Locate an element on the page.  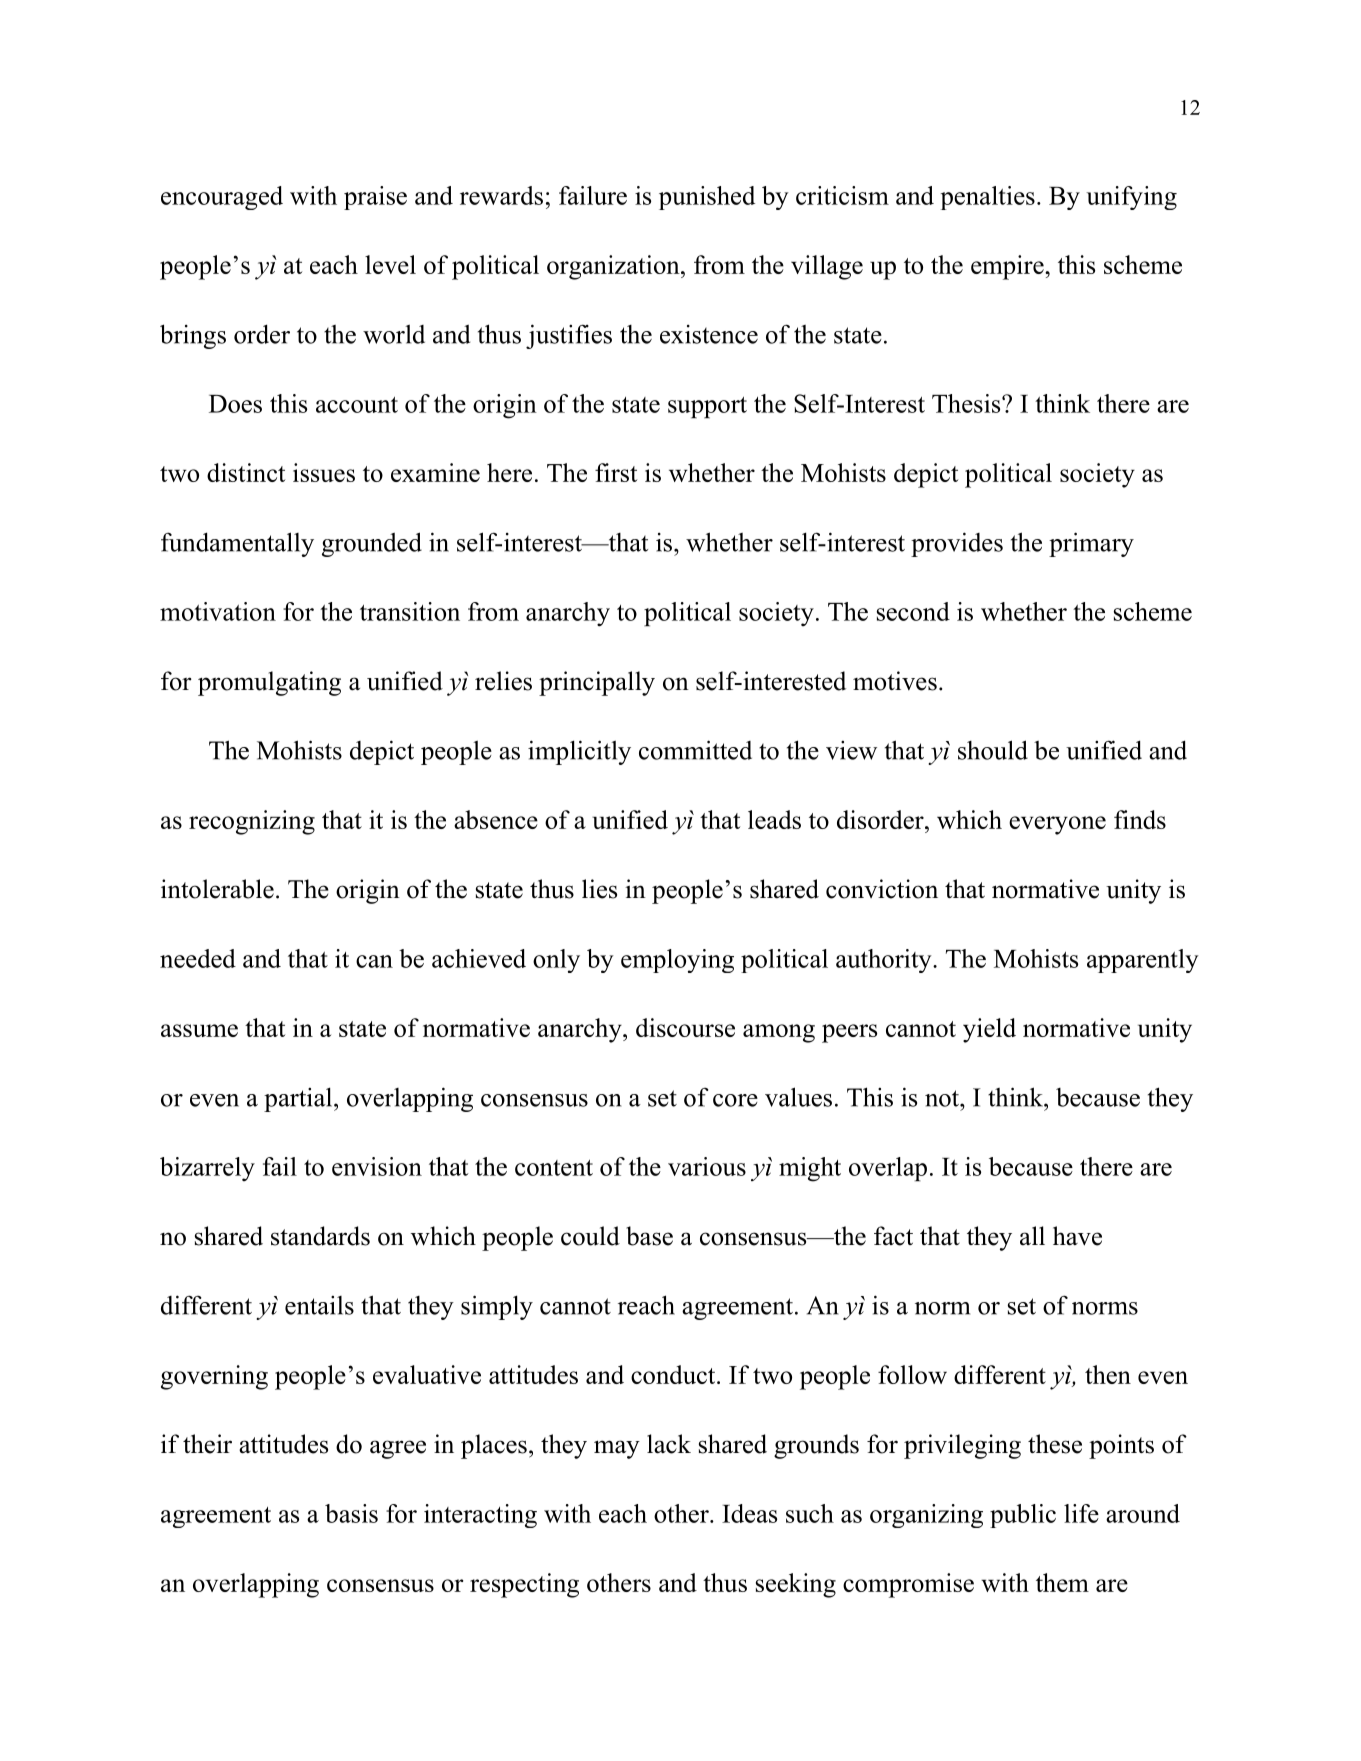
primary is located at coordinates (1091, 544).
